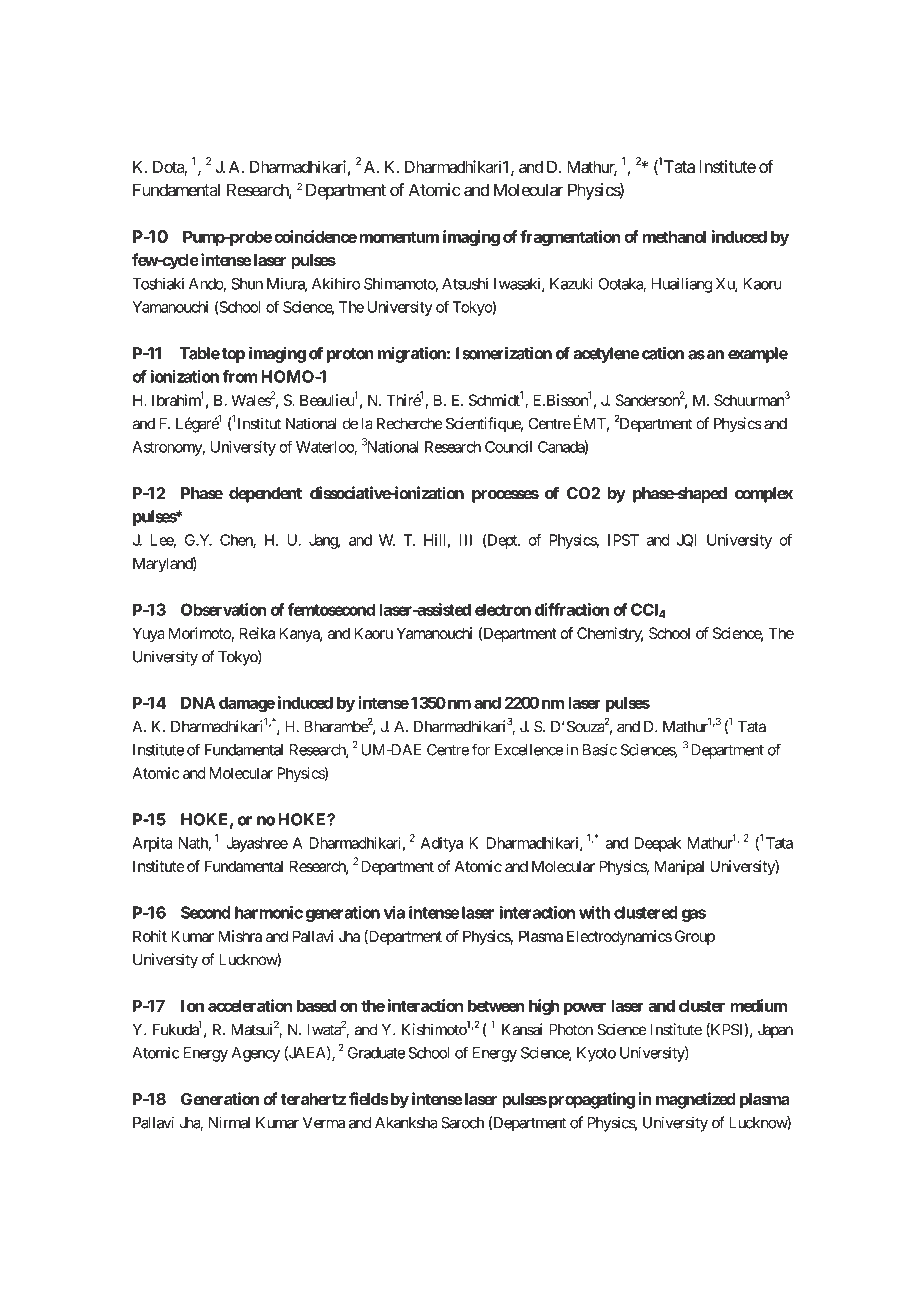  Describe the element at coordinates (376, 1053) in the page. I see `Graduate` at that location.
